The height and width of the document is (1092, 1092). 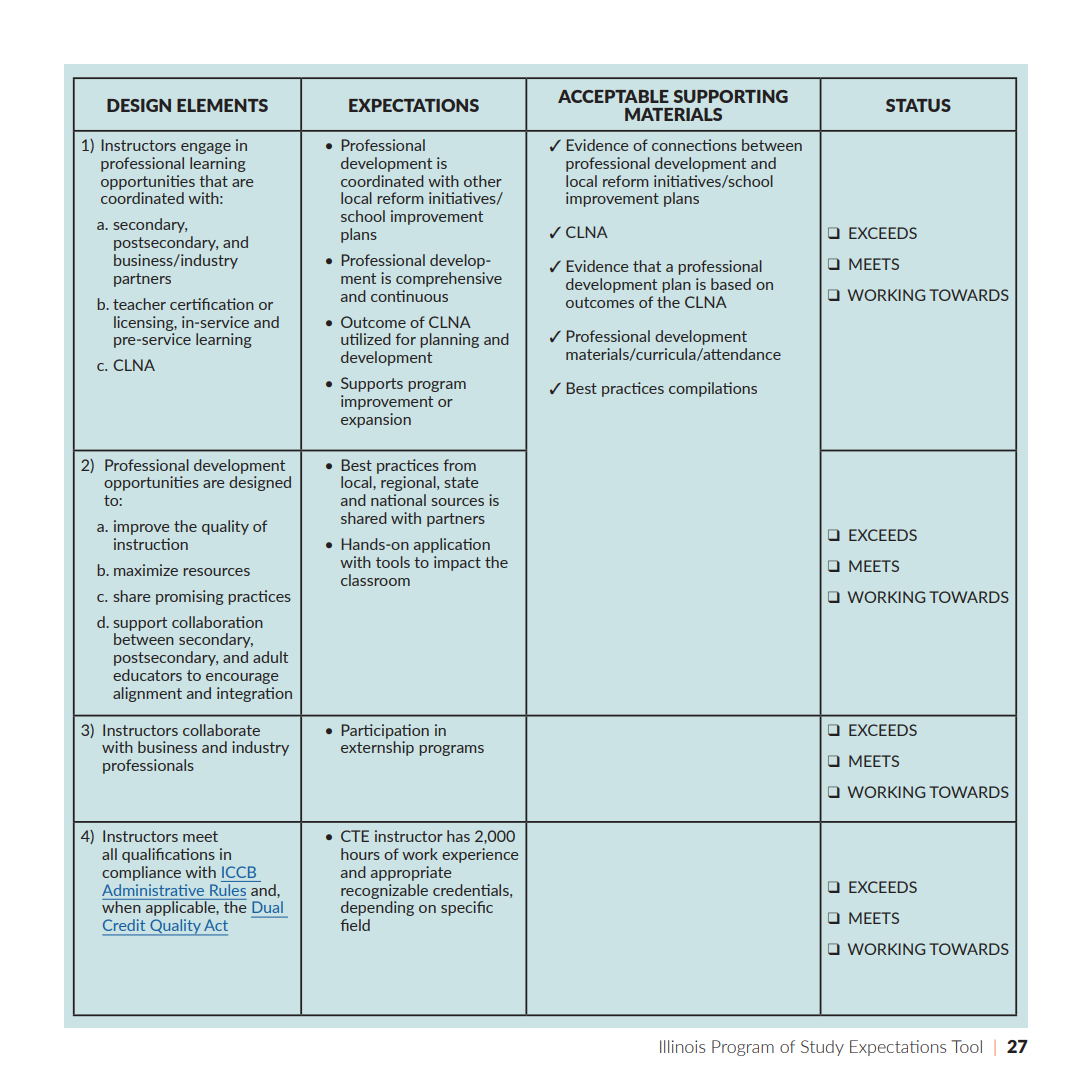 I want to click on Dual, so click(x=268, y=907).
